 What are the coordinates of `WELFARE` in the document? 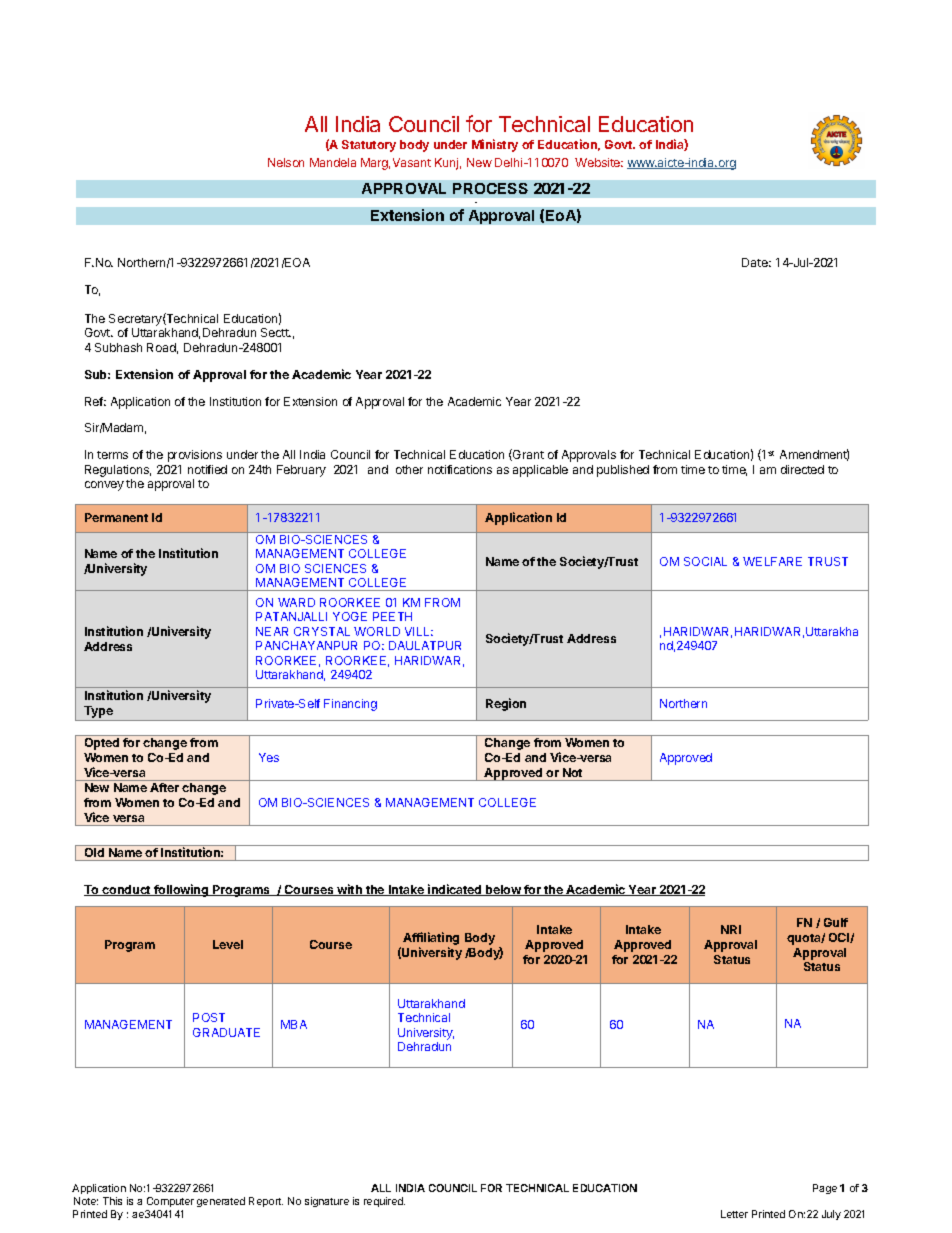 It's located at (772, 561).
